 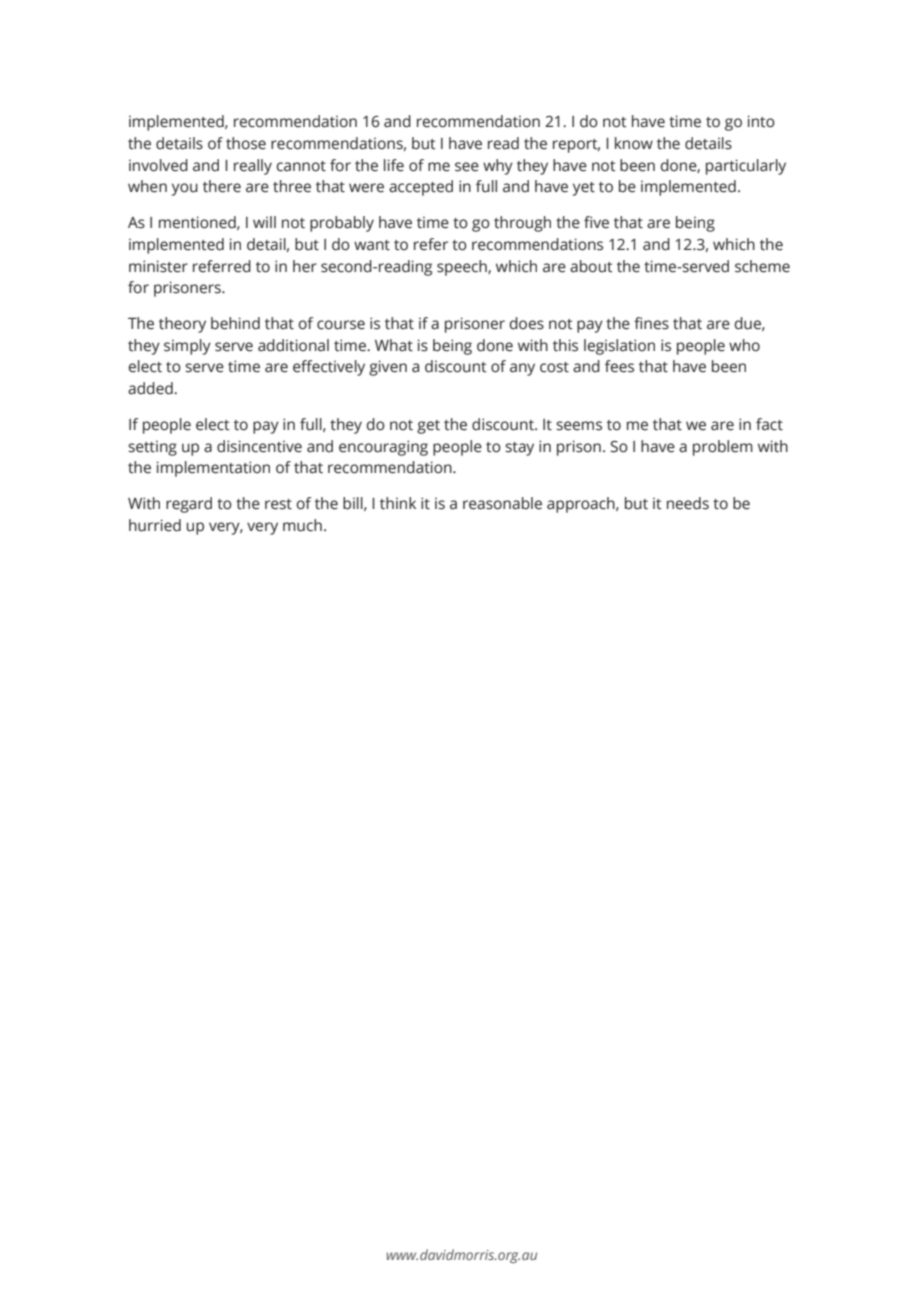 I want to click on does, so click(x=527, y=323).
